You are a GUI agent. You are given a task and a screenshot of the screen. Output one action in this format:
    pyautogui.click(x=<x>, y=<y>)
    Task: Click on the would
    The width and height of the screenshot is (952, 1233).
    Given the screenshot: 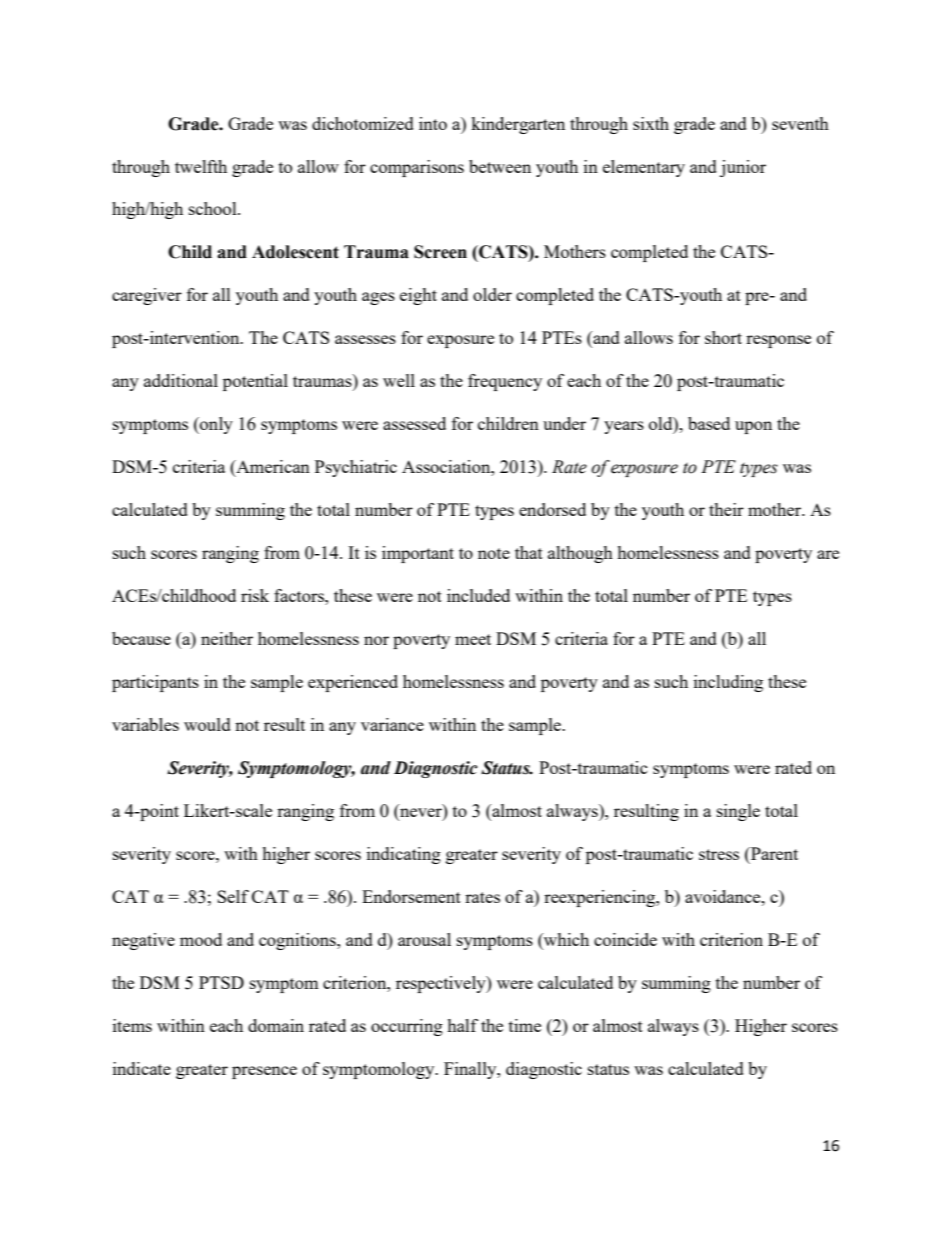 What is the action you would take?
    pyautogui.click(x=207, y=724)
